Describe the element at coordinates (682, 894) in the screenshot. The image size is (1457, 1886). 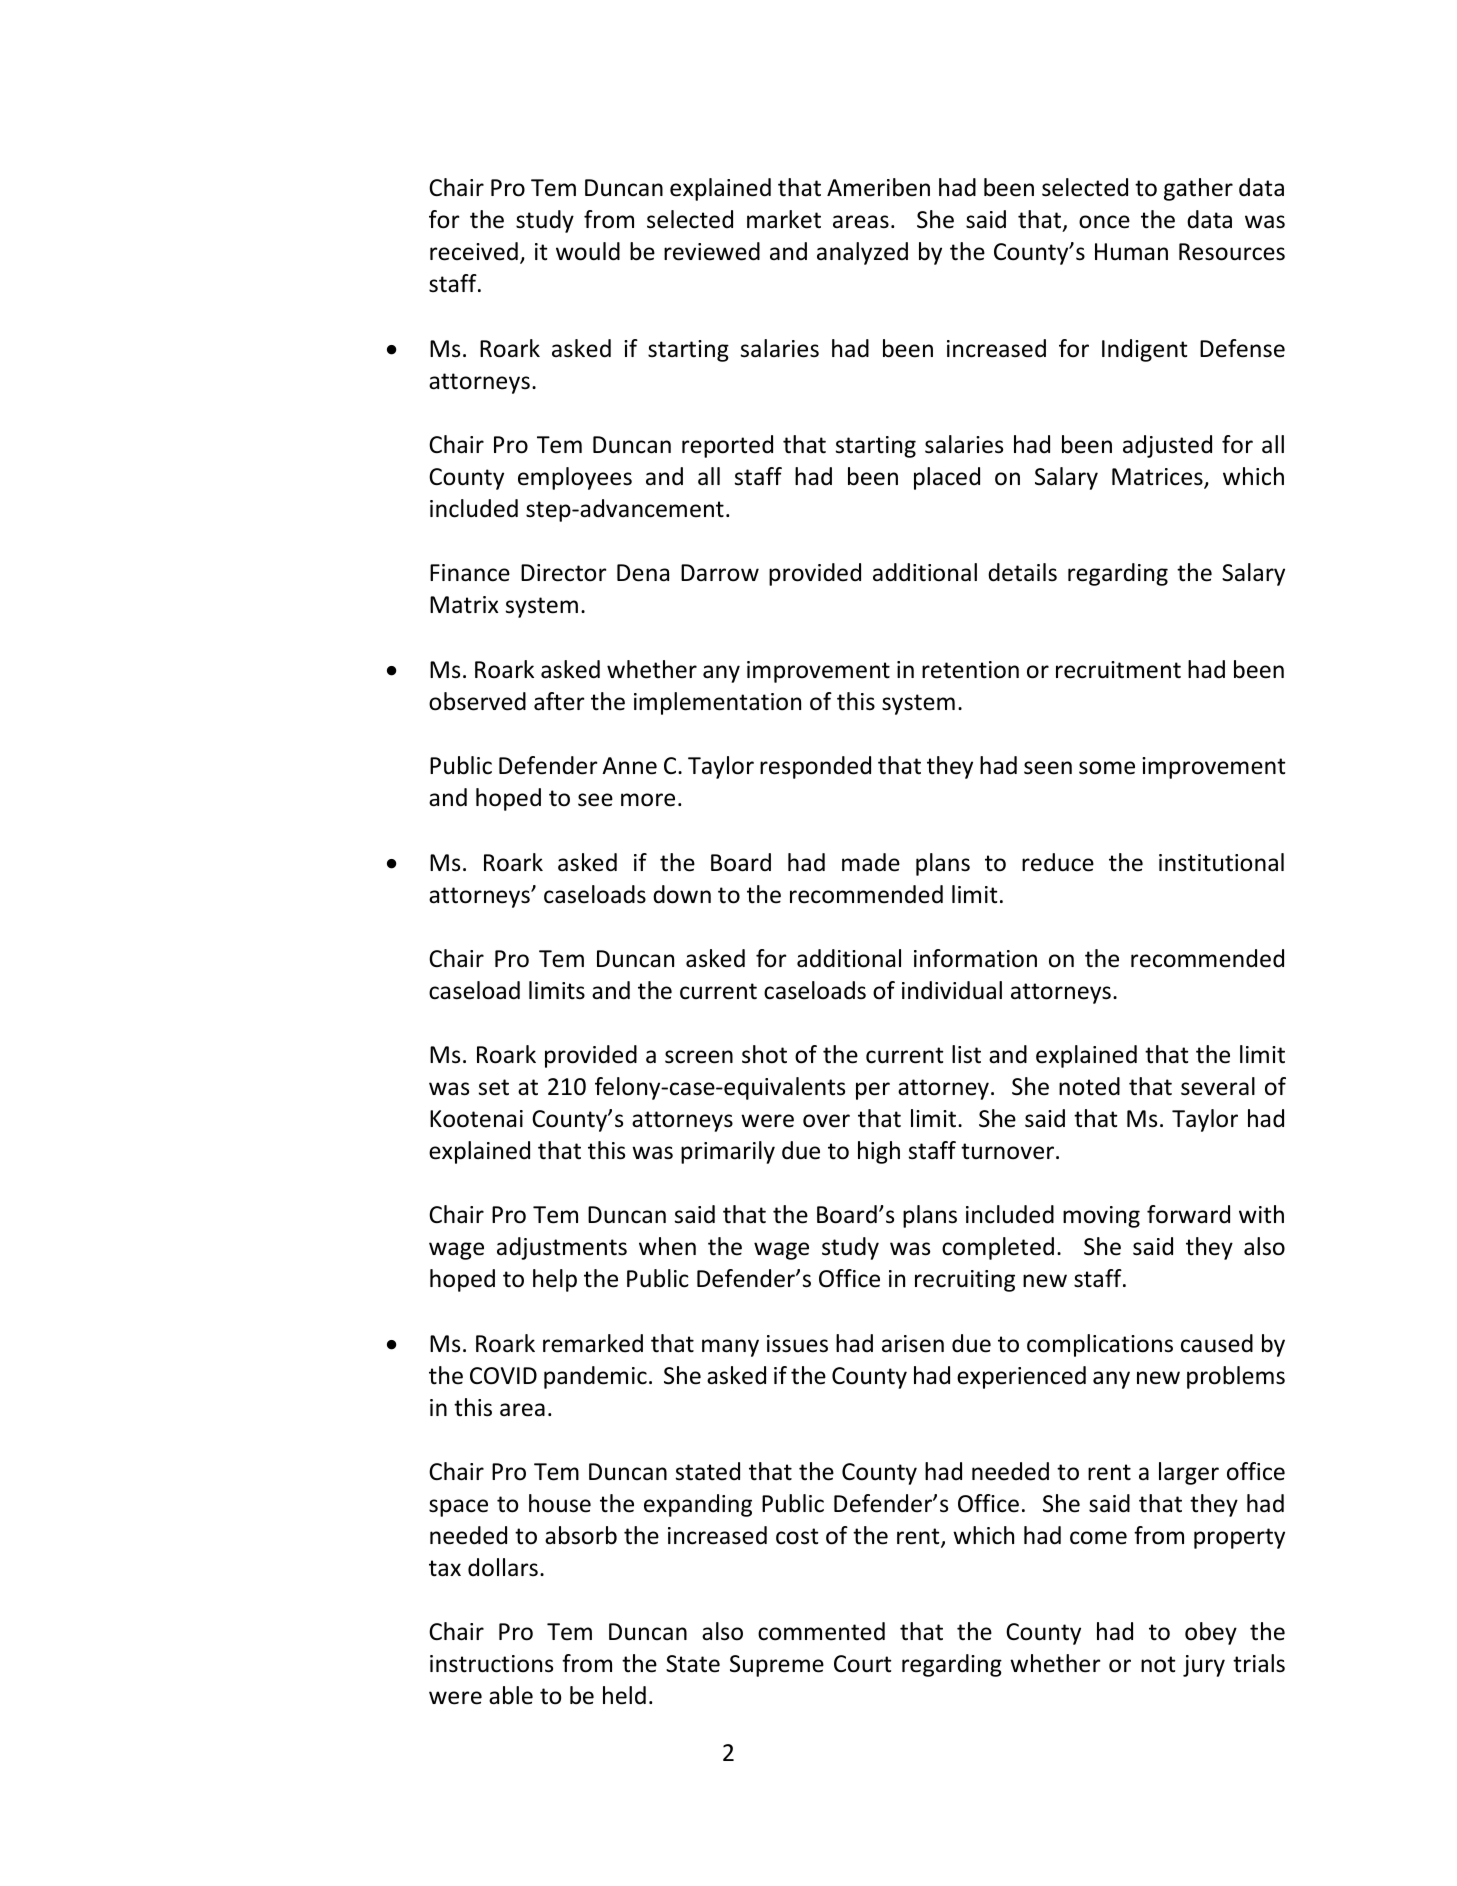
I see `down` at that location.
